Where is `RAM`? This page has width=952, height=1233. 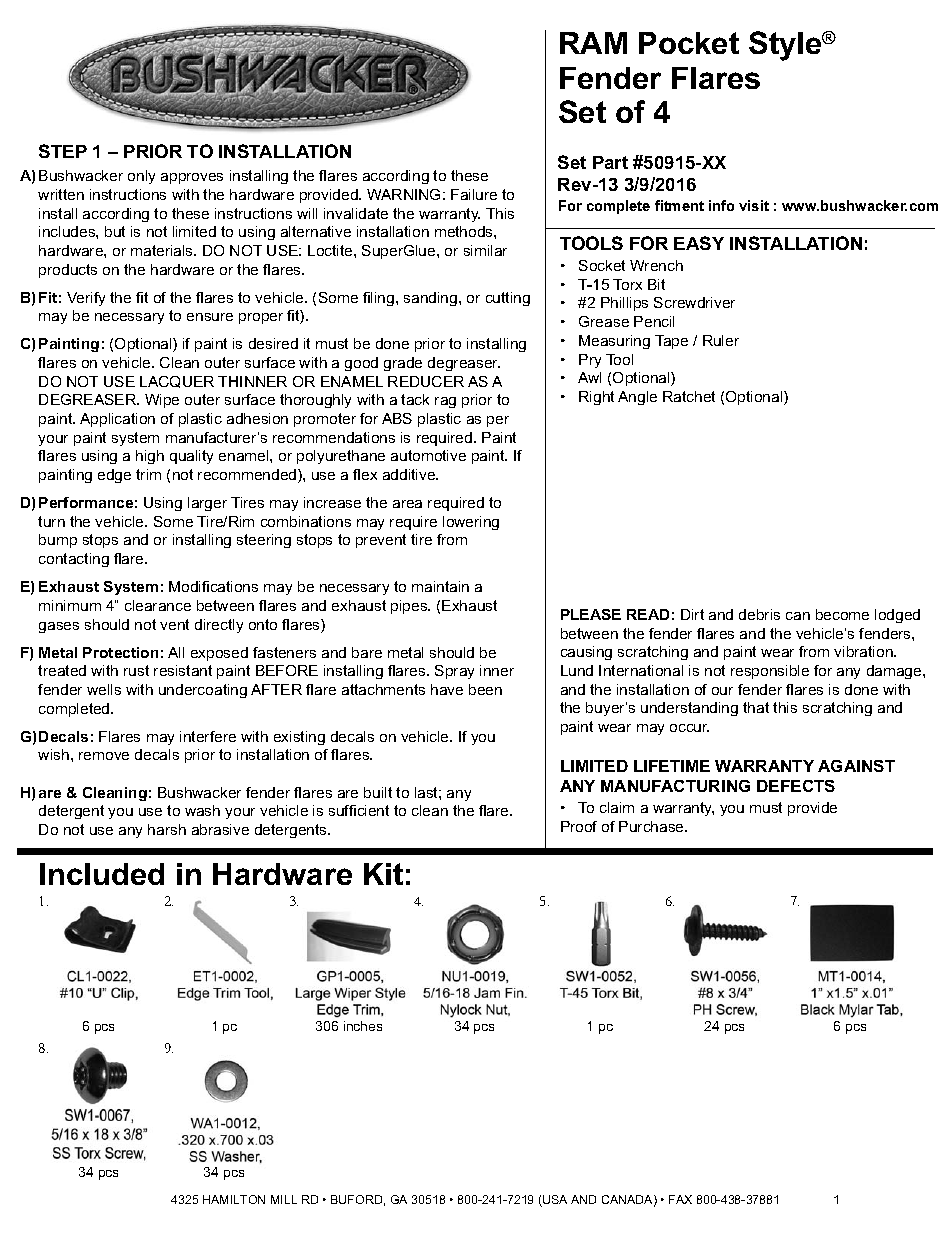 RAM is located at coordinates (593, 43).
